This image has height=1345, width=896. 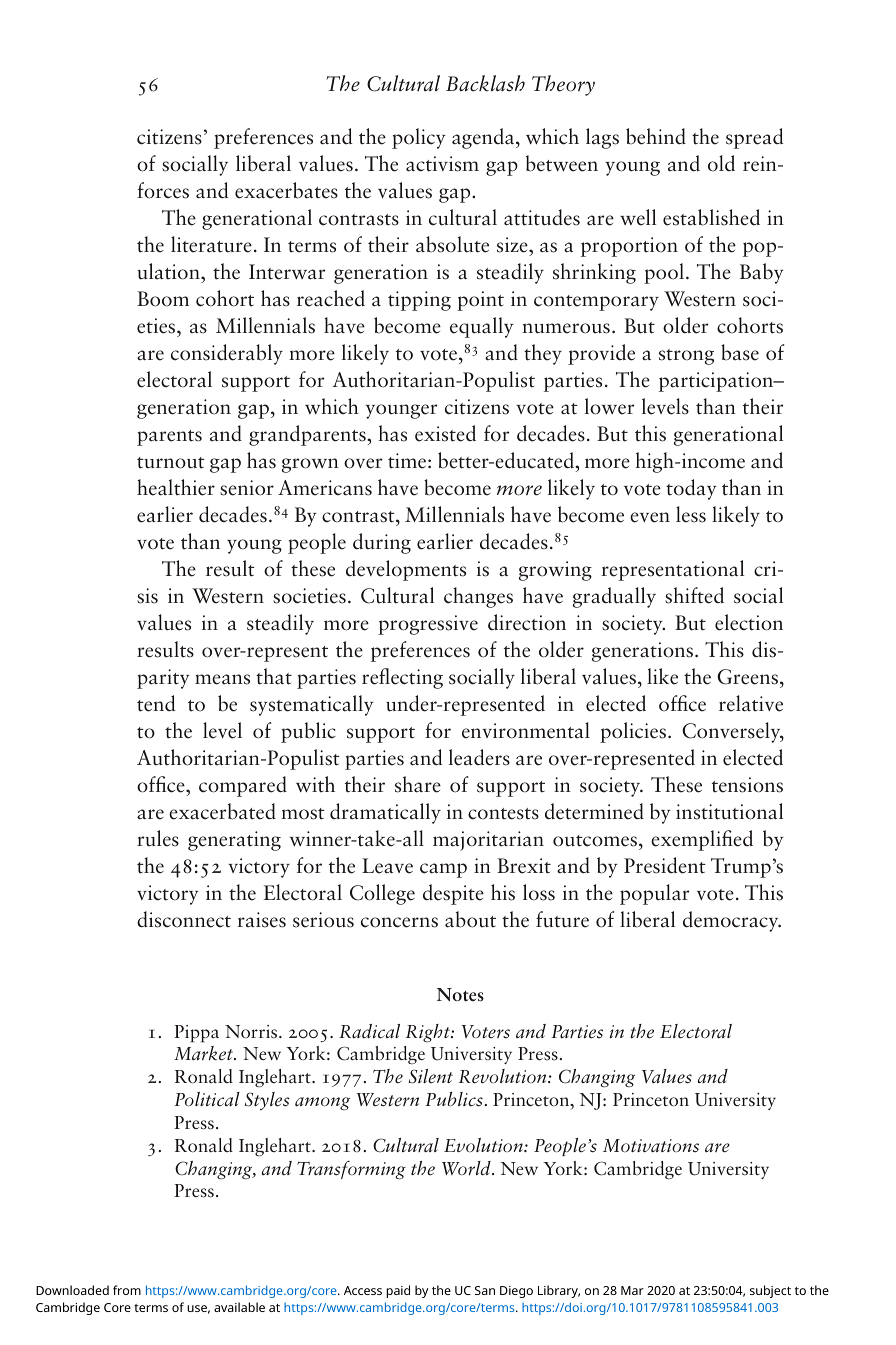 What do you see at coordinates (445, 433) in the image?
I see `existed` at bounding box center [445, 433].
